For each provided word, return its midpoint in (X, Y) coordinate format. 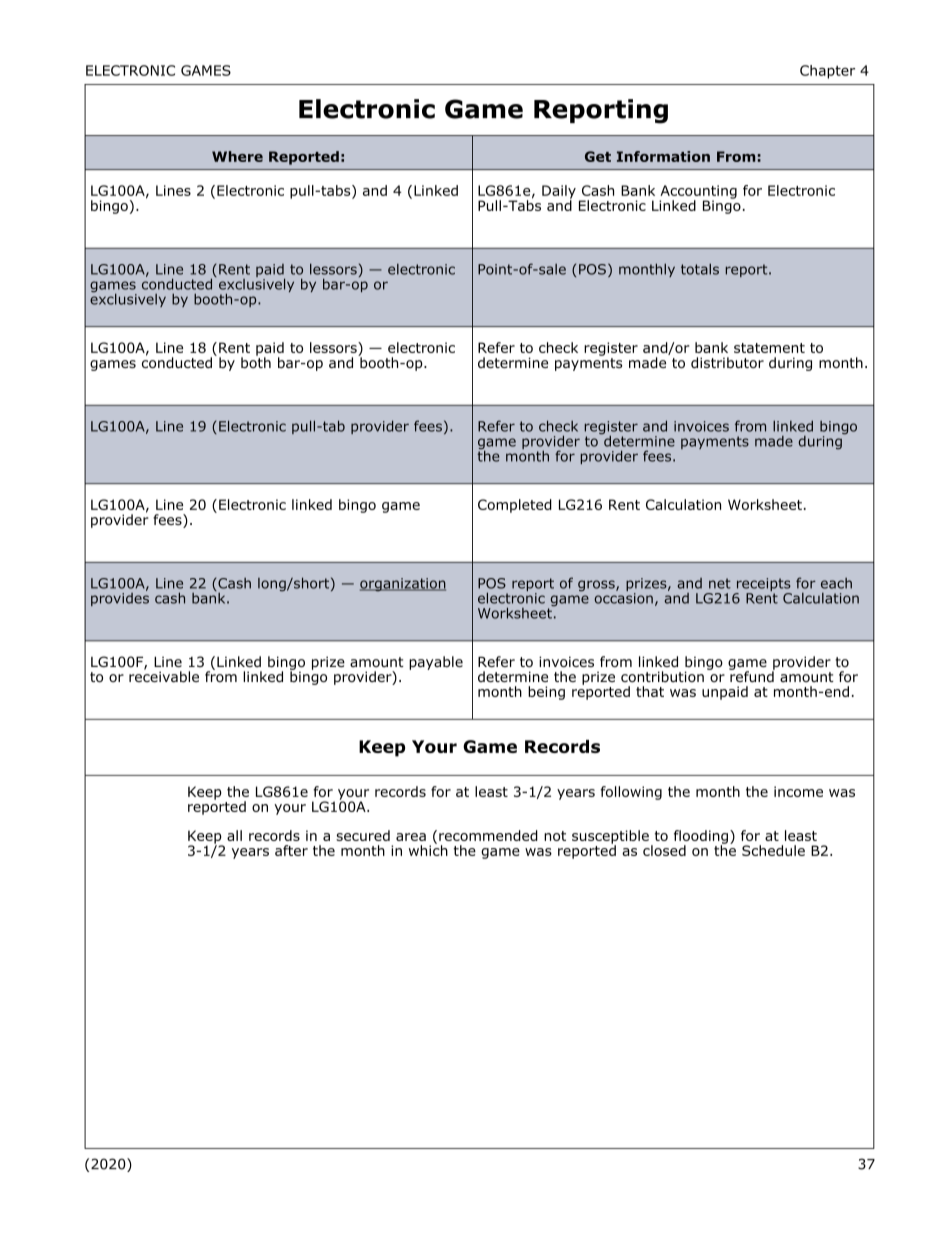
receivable (164, 676)
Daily (559, 193)
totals (700, 269)
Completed (515, 506)
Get (598, 156)
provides (120, 598)
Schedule (773, 850)
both (256, 361)
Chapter (827, 72)
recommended (488, 835)
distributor (727, 363)
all (234, 835)
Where (237, 156)
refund (752, 675)
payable (436, 663)
